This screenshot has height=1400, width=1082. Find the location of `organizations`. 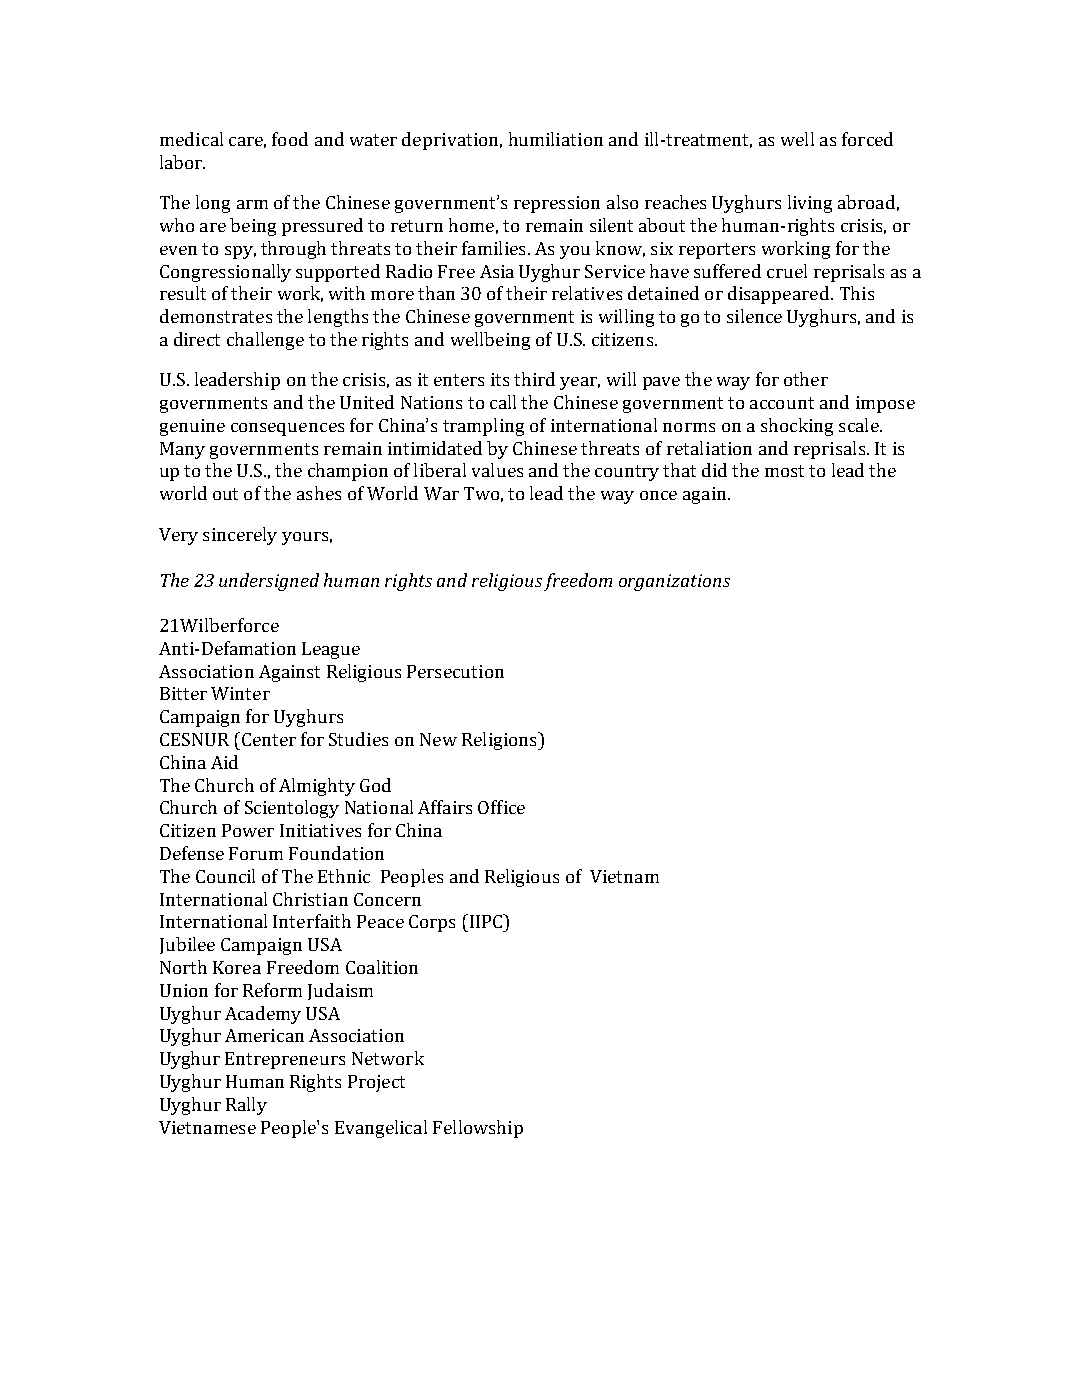

organizations is located at coordinates (674, 582).
